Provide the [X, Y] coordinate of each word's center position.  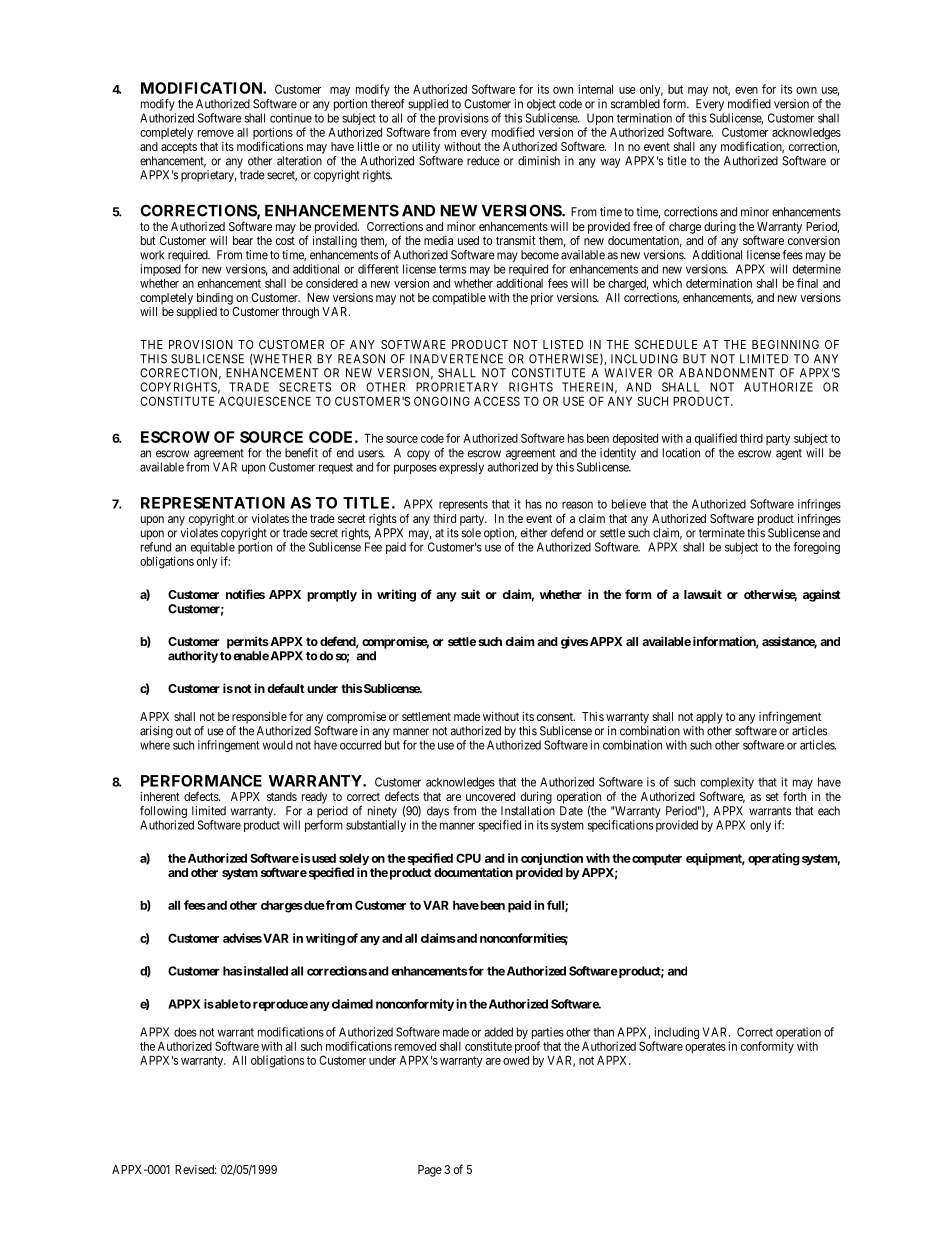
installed [266, 971]
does [185, 1032]
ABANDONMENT [727, 373]
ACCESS [497, 401]
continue [291, 118]
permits [248, 642]
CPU [468, 858]
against [822, 595]
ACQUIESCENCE [265, 401]
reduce [483, 161]
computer [656, 860]
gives [574, 642]
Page [430, 1171]
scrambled [635, 104]
